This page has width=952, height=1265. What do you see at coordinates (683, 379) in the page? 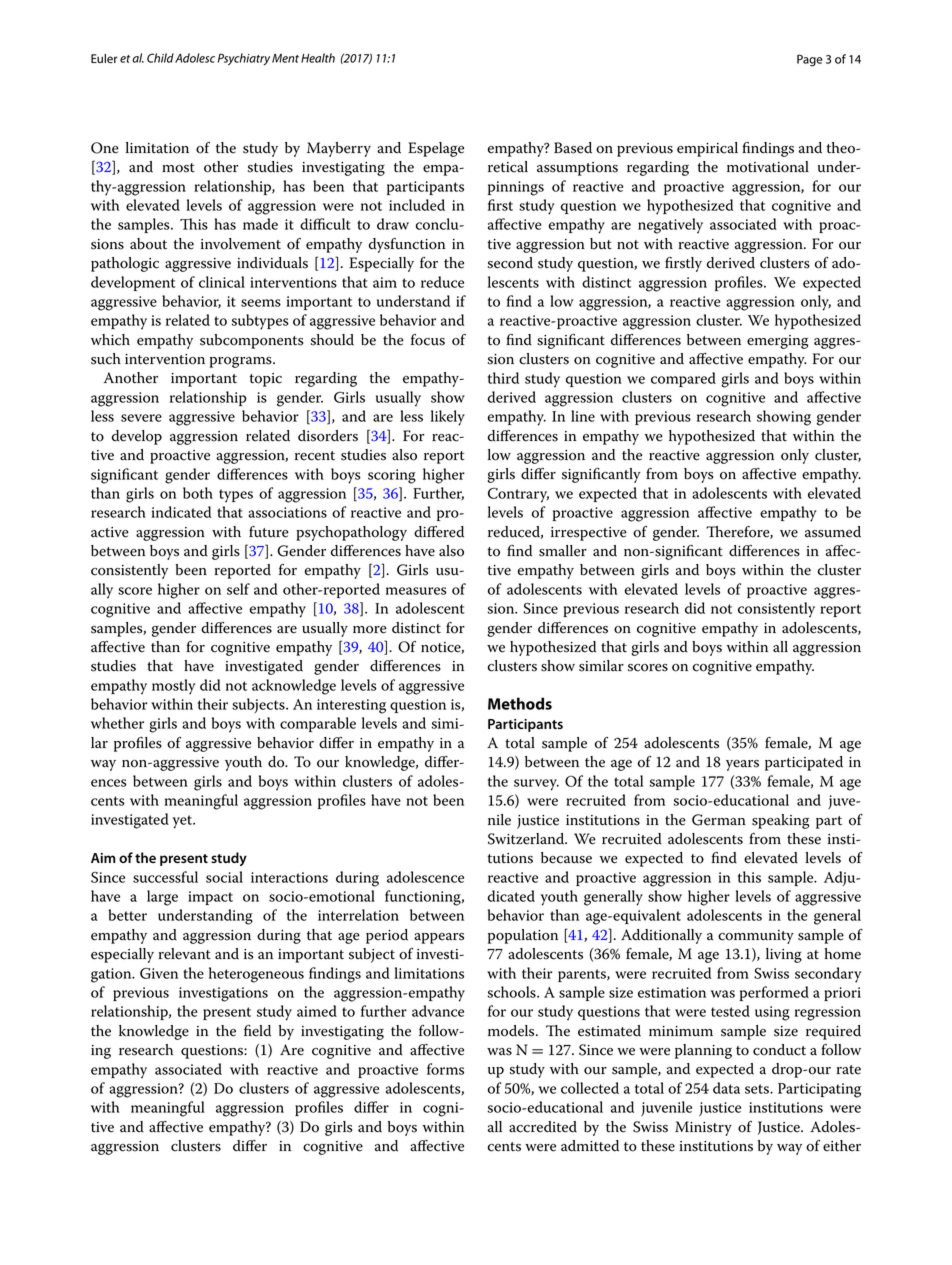
I see `compared` at bounding box center [683, 379].
